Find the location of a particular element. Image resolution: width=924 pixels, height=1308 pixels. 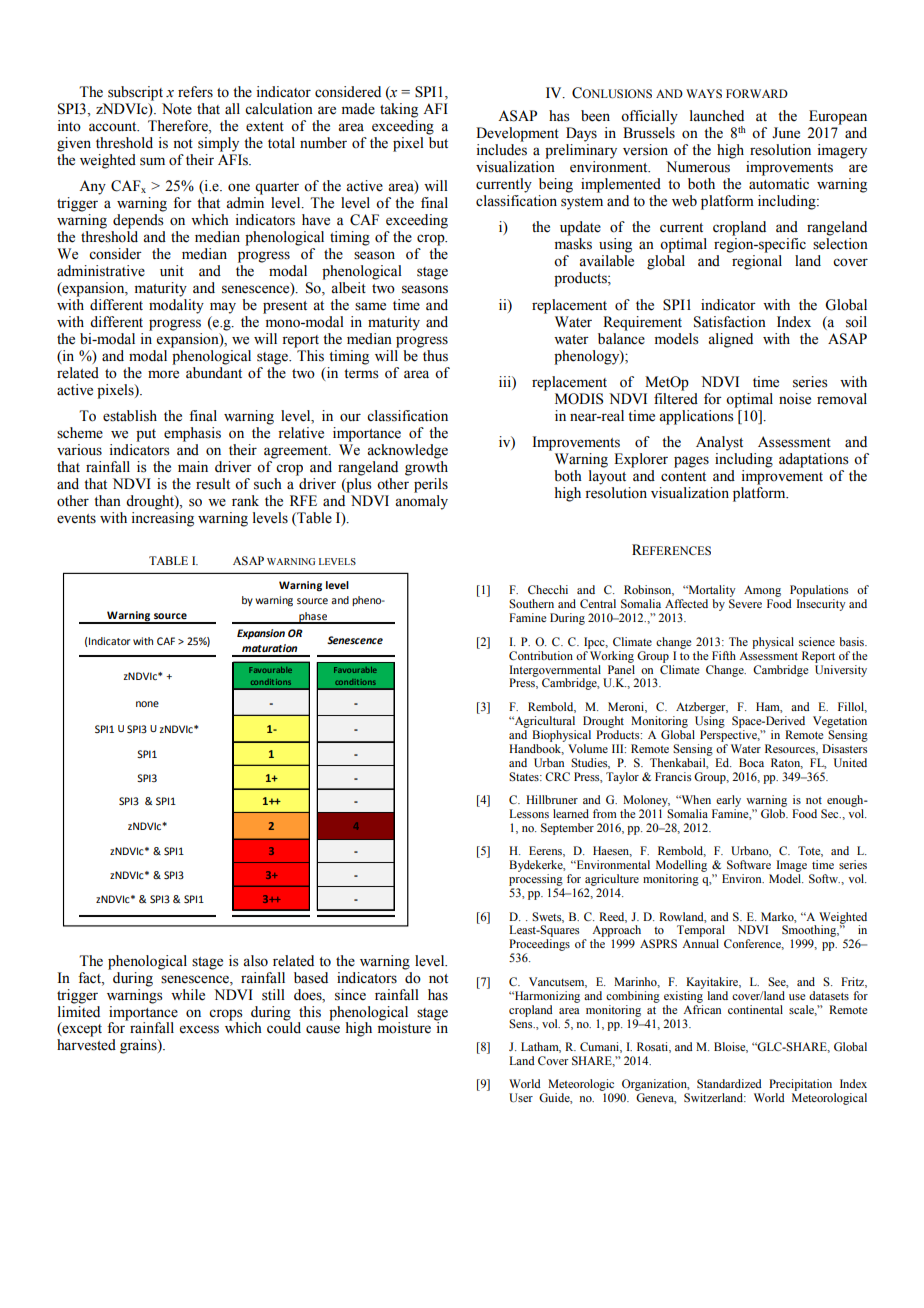

none is located at coordinates (147, 704).
